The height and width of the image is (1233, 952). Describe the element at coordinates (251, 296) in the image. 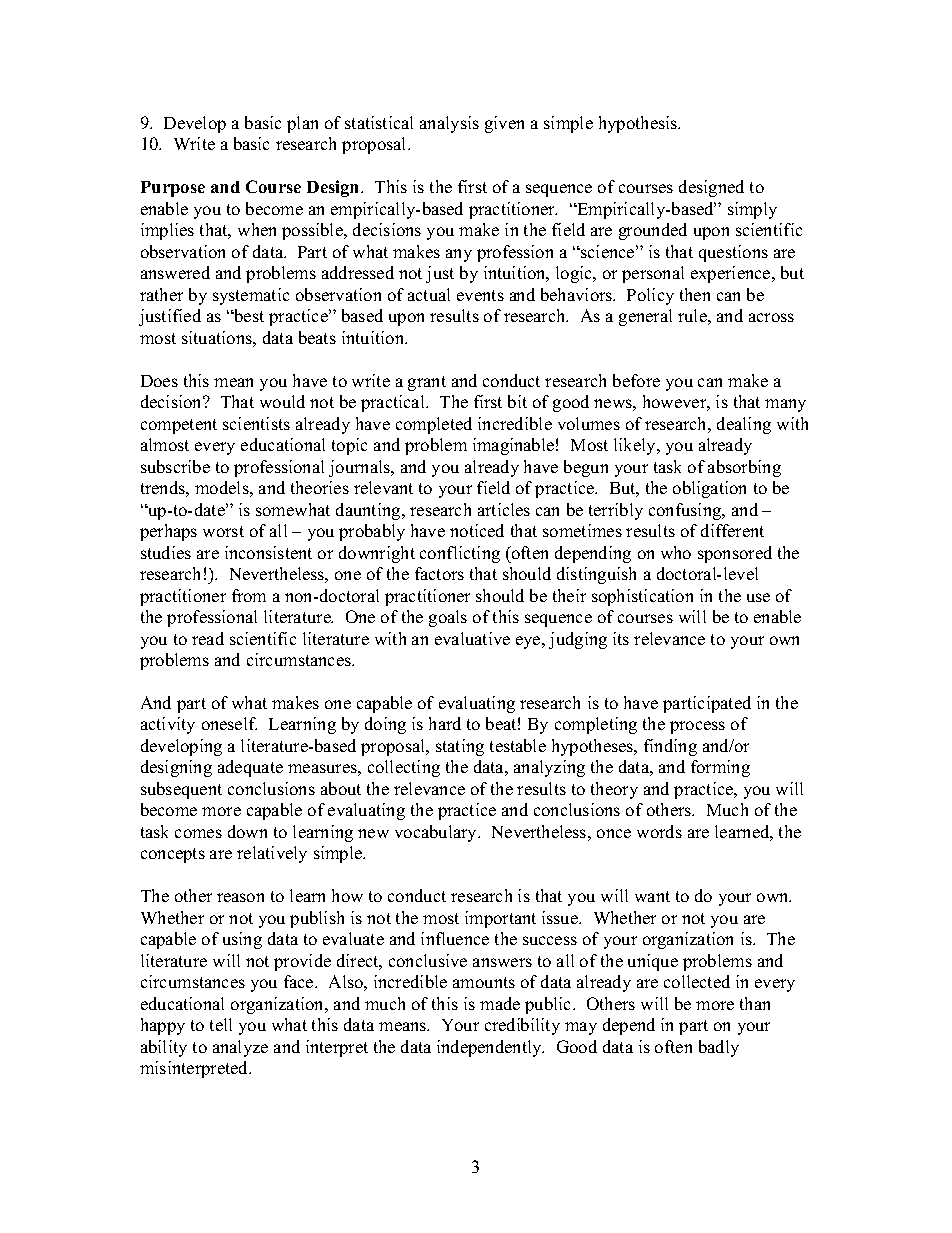

I see `systematic` at that location.
